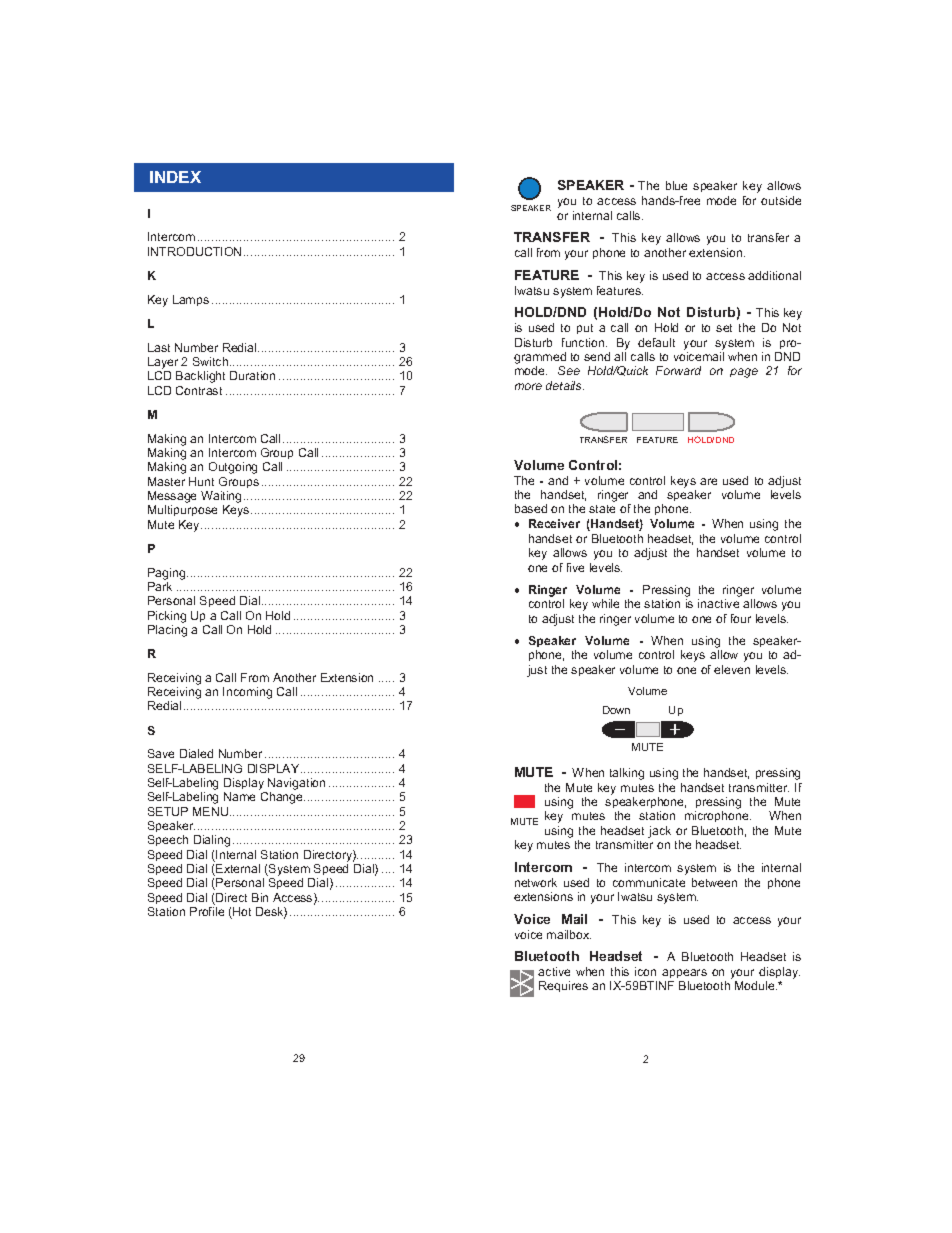  Describe the element at coordinates (781, 200) in the screenshot. I see `outside` at that location.
